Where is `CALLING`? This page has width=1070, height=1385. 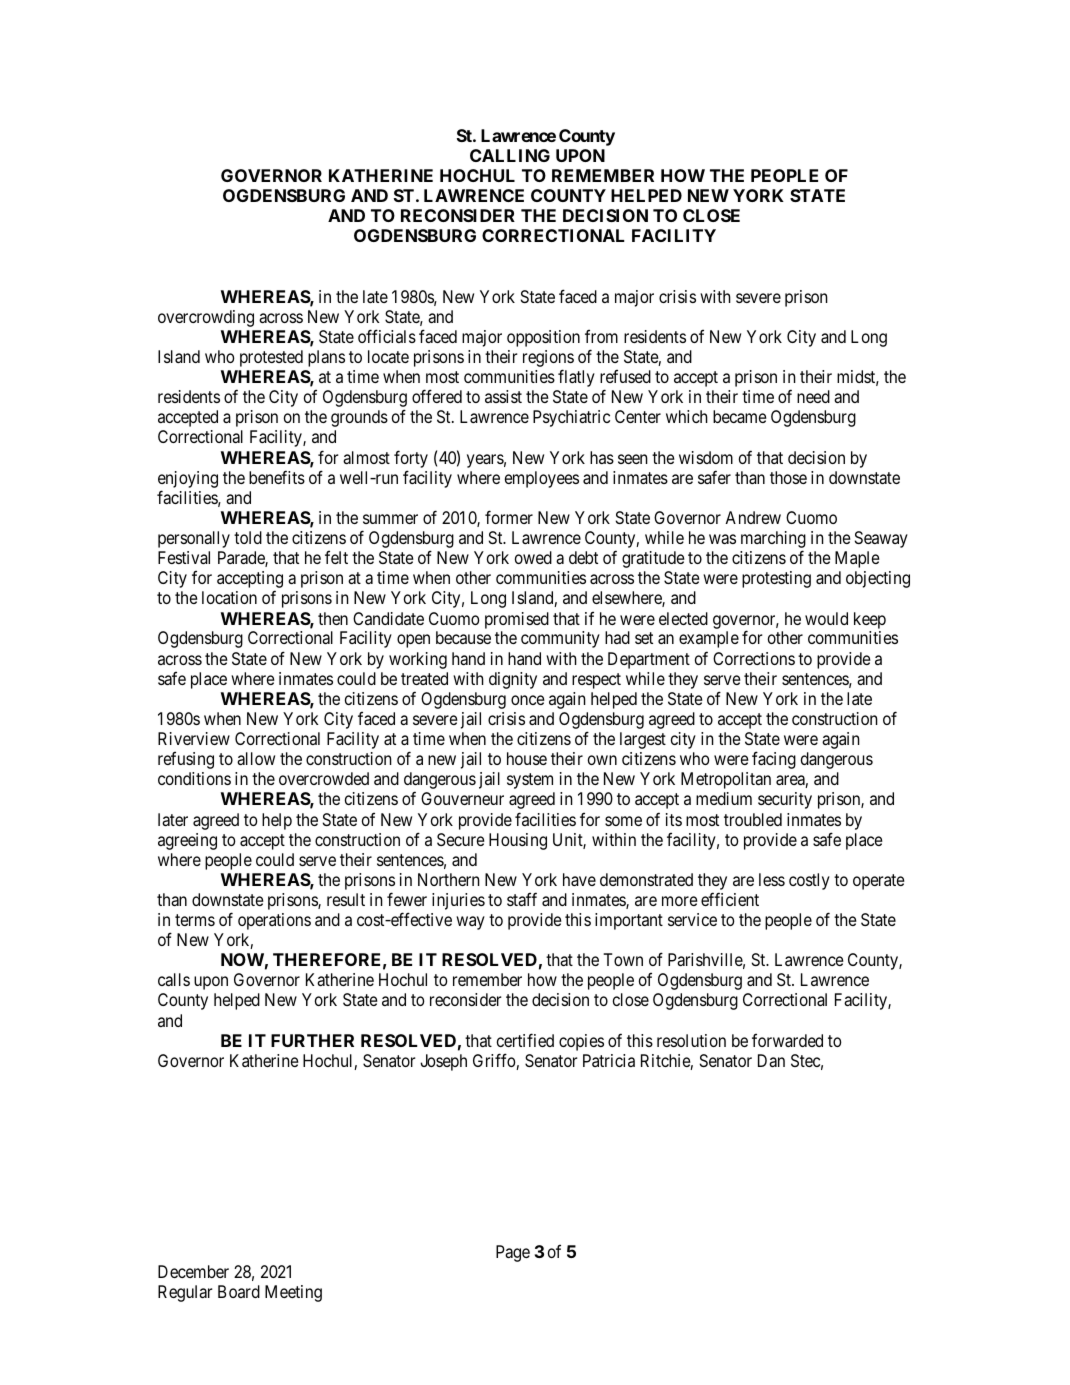
CALLING is located at coordinates (510, 155).
